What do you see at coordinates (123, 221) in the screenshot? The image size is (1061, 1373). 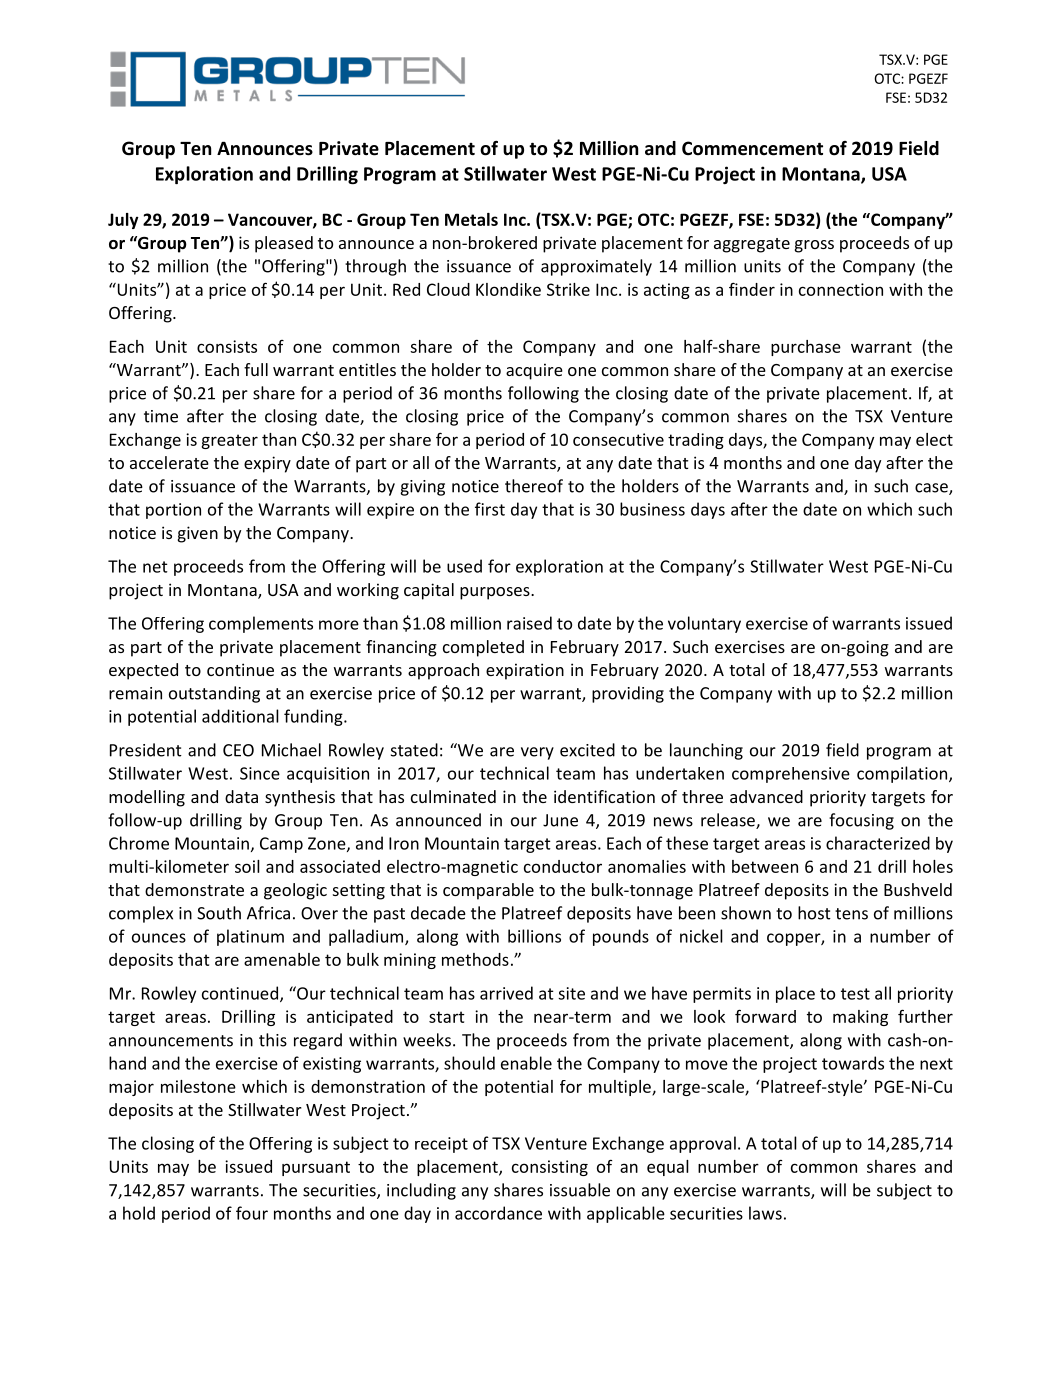 I see `July` at bounding box center [123, 221].
